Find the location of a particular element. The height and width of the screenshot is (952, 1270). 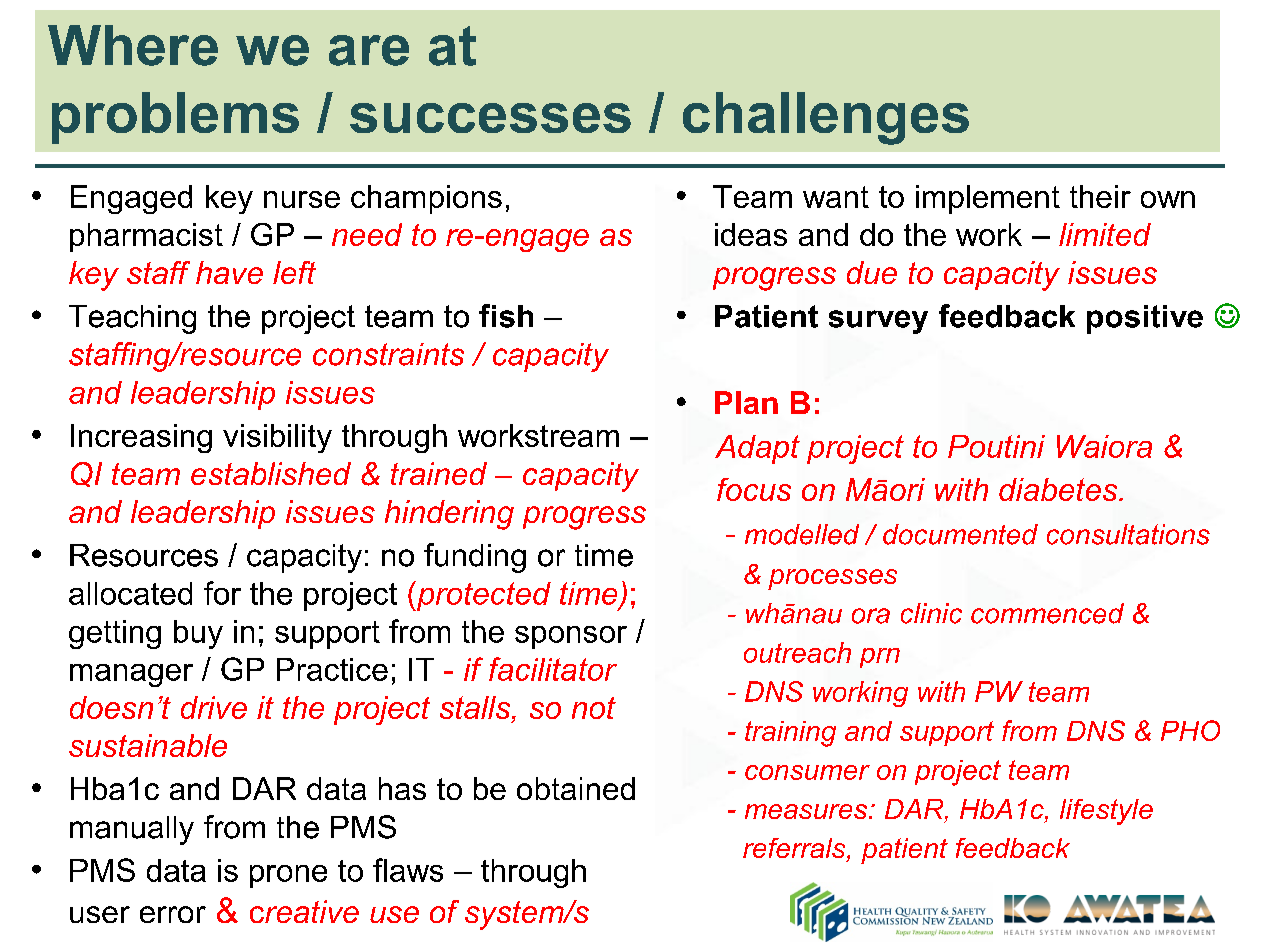

buy is located at coordinates (198, 634).
